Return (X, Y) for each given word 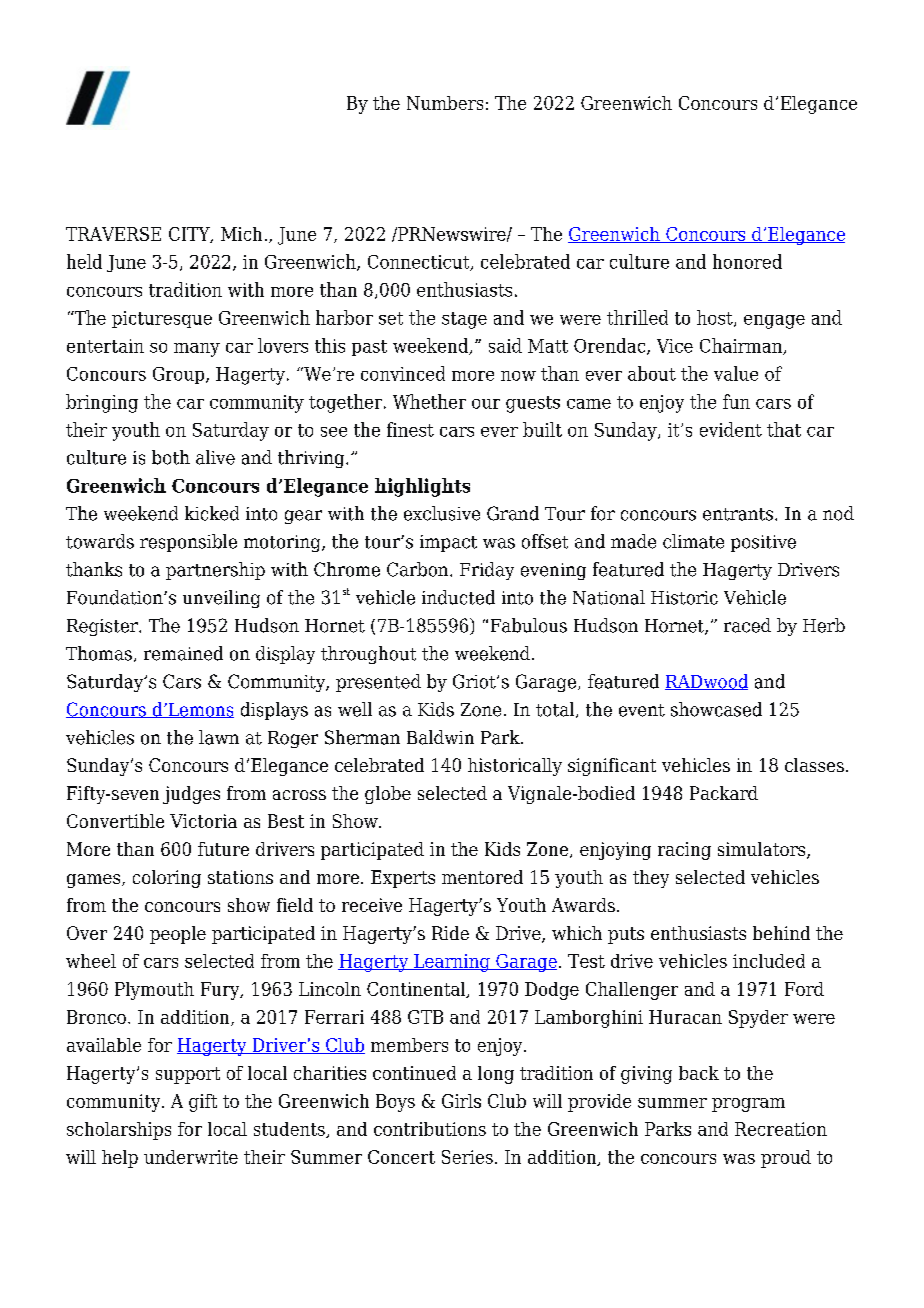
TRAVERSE (113, 234)
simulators (763, 850)
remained (183, 653)
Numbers (445, 103)
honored (747, 261)
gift (203, 1103)
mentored (482, 877)
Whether (429, 401)
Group (180, 375)
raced (747, 625)
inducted (458, 597)
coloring (167, 879)
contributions (430, 1129)
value (736, 373)
